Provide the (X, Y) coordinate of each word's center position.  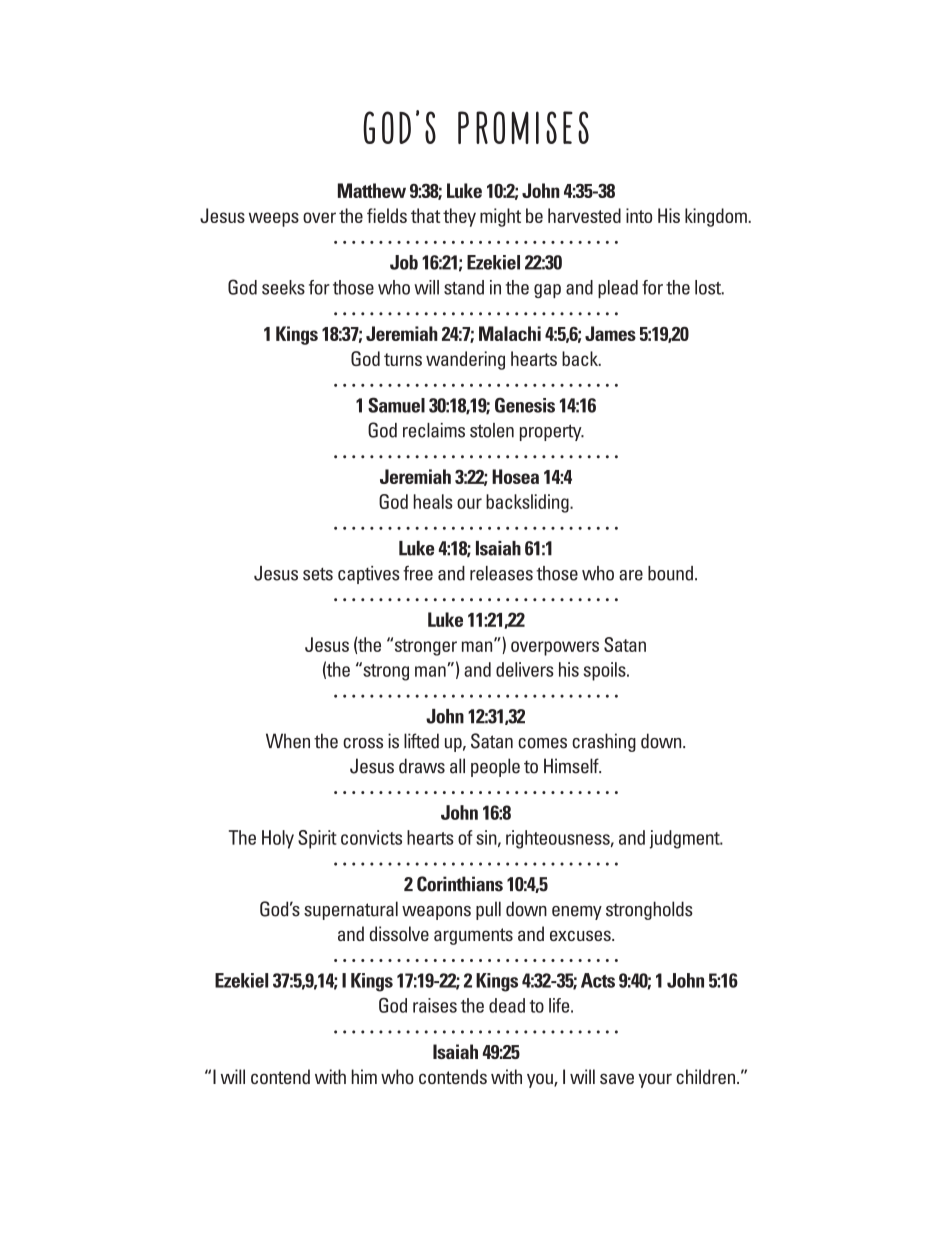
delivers (525, 669)
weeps (274, 219)
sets (318, 574)
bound (670, 573)
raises (435, 1005)
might (500, 217)
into (639, 215)
